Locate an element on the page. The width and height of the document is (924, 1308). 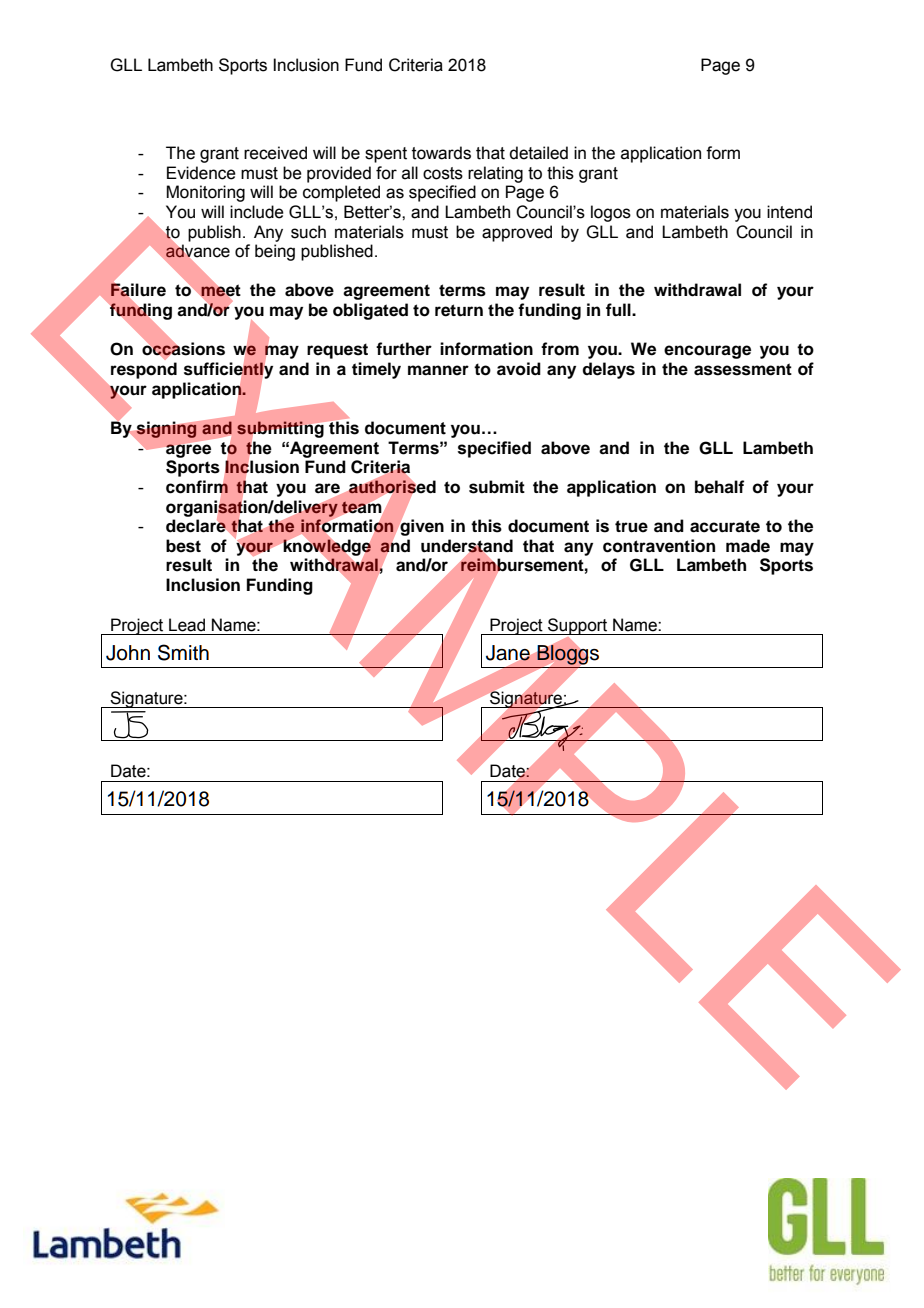
made is located at coordinates (748, 546).
